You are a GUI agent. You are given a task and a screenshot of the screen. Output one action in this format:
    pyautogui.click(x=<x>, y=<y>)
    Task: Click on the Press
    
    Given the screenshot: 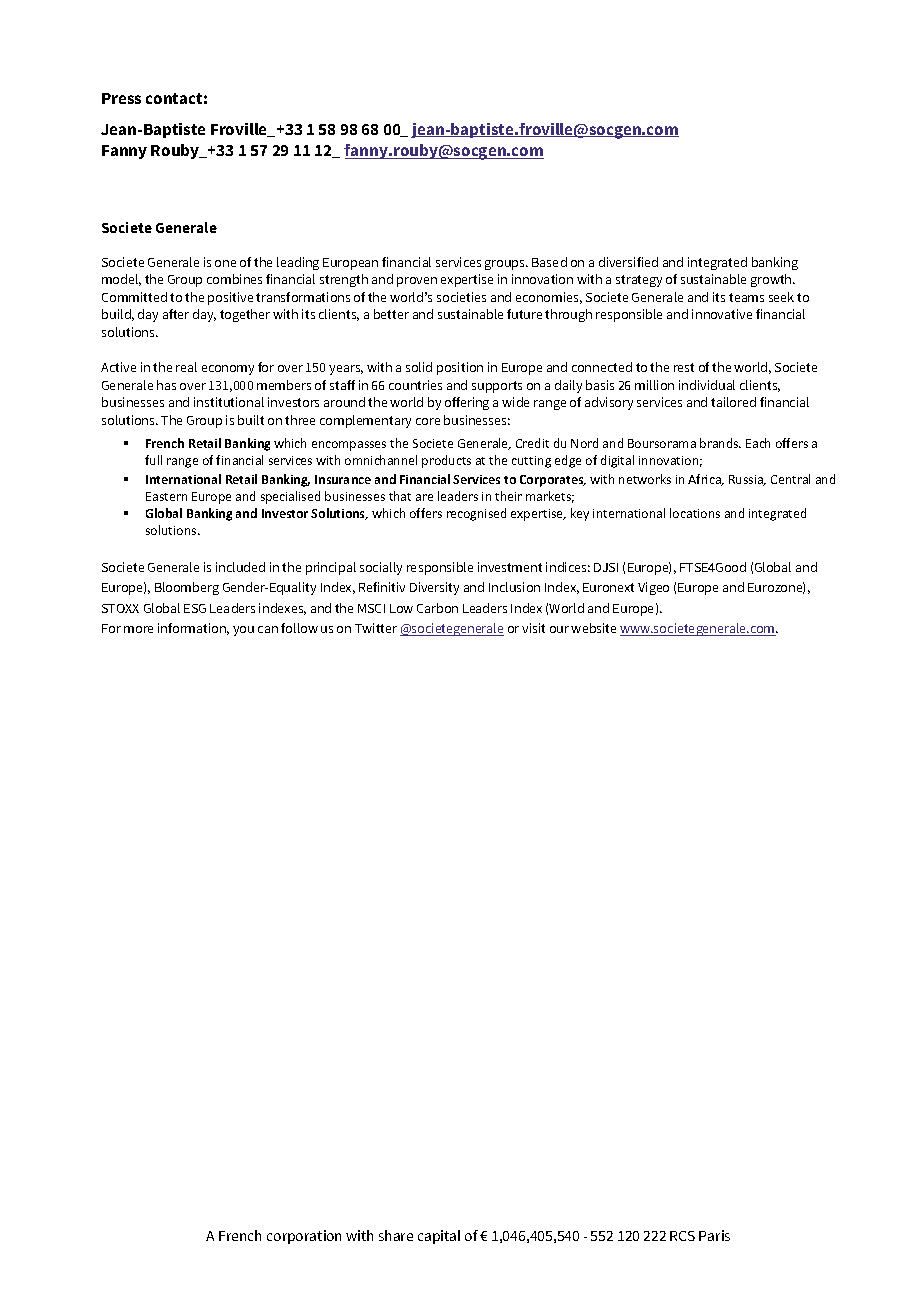 What is the action you would take?
    pyautogui.click(x=121, y=98)
